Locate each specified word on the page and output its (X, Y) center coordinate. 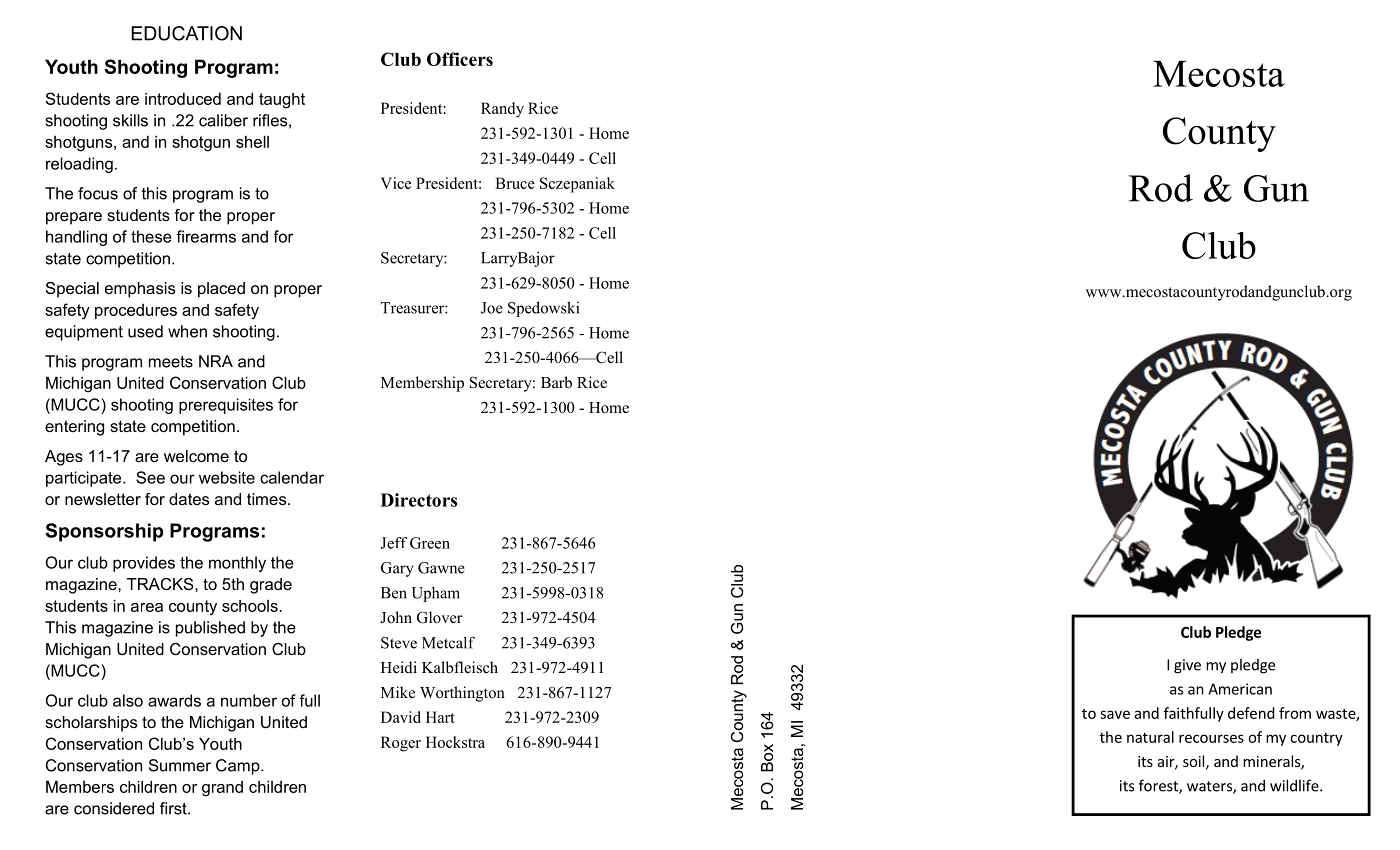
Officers (460, 59)
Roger (401, 744)
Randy (502, 110)
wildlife (1295, 785)
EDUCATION (186, 33)
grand (222, 789)
